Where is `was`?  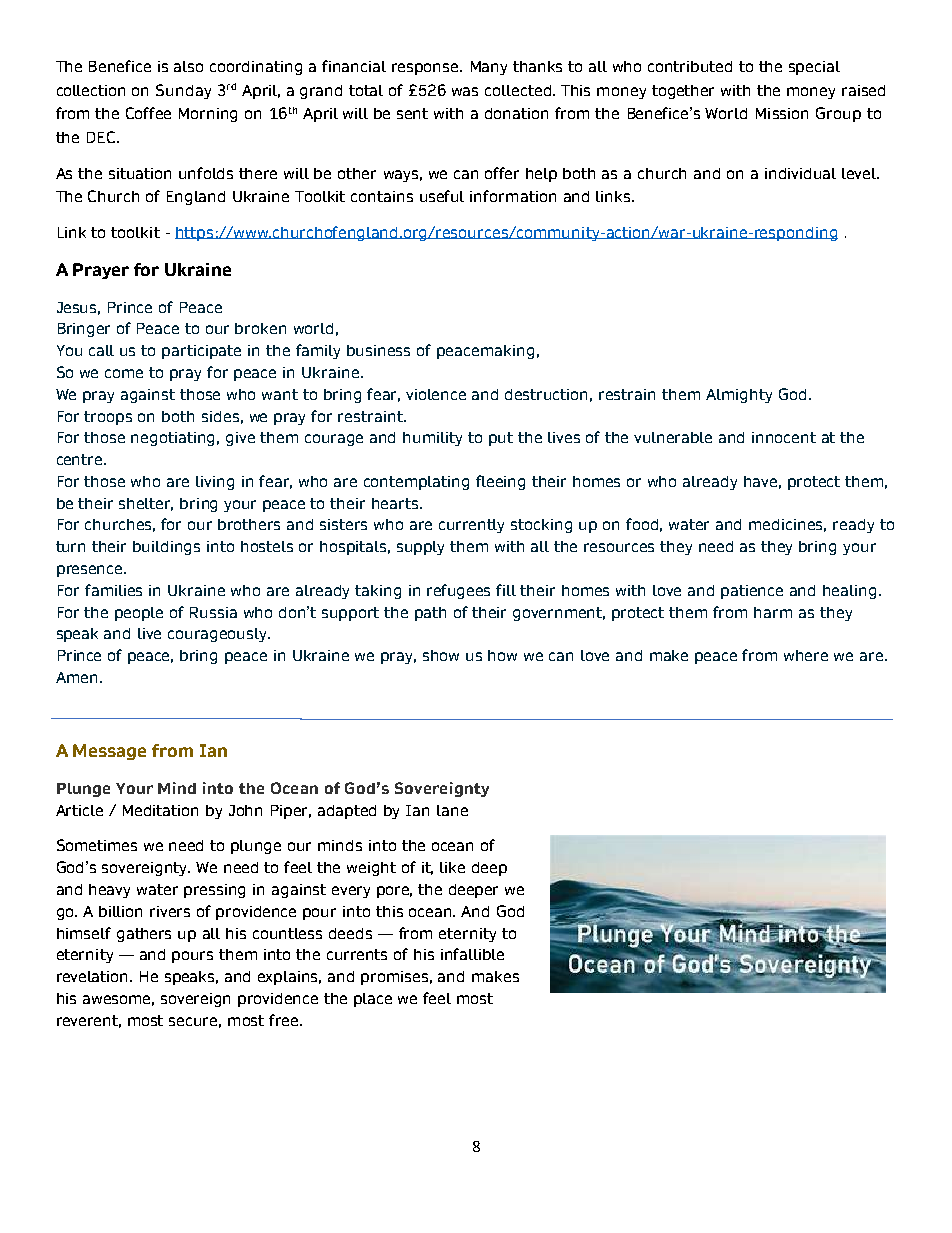 was is located at coordinates (465, 91).
